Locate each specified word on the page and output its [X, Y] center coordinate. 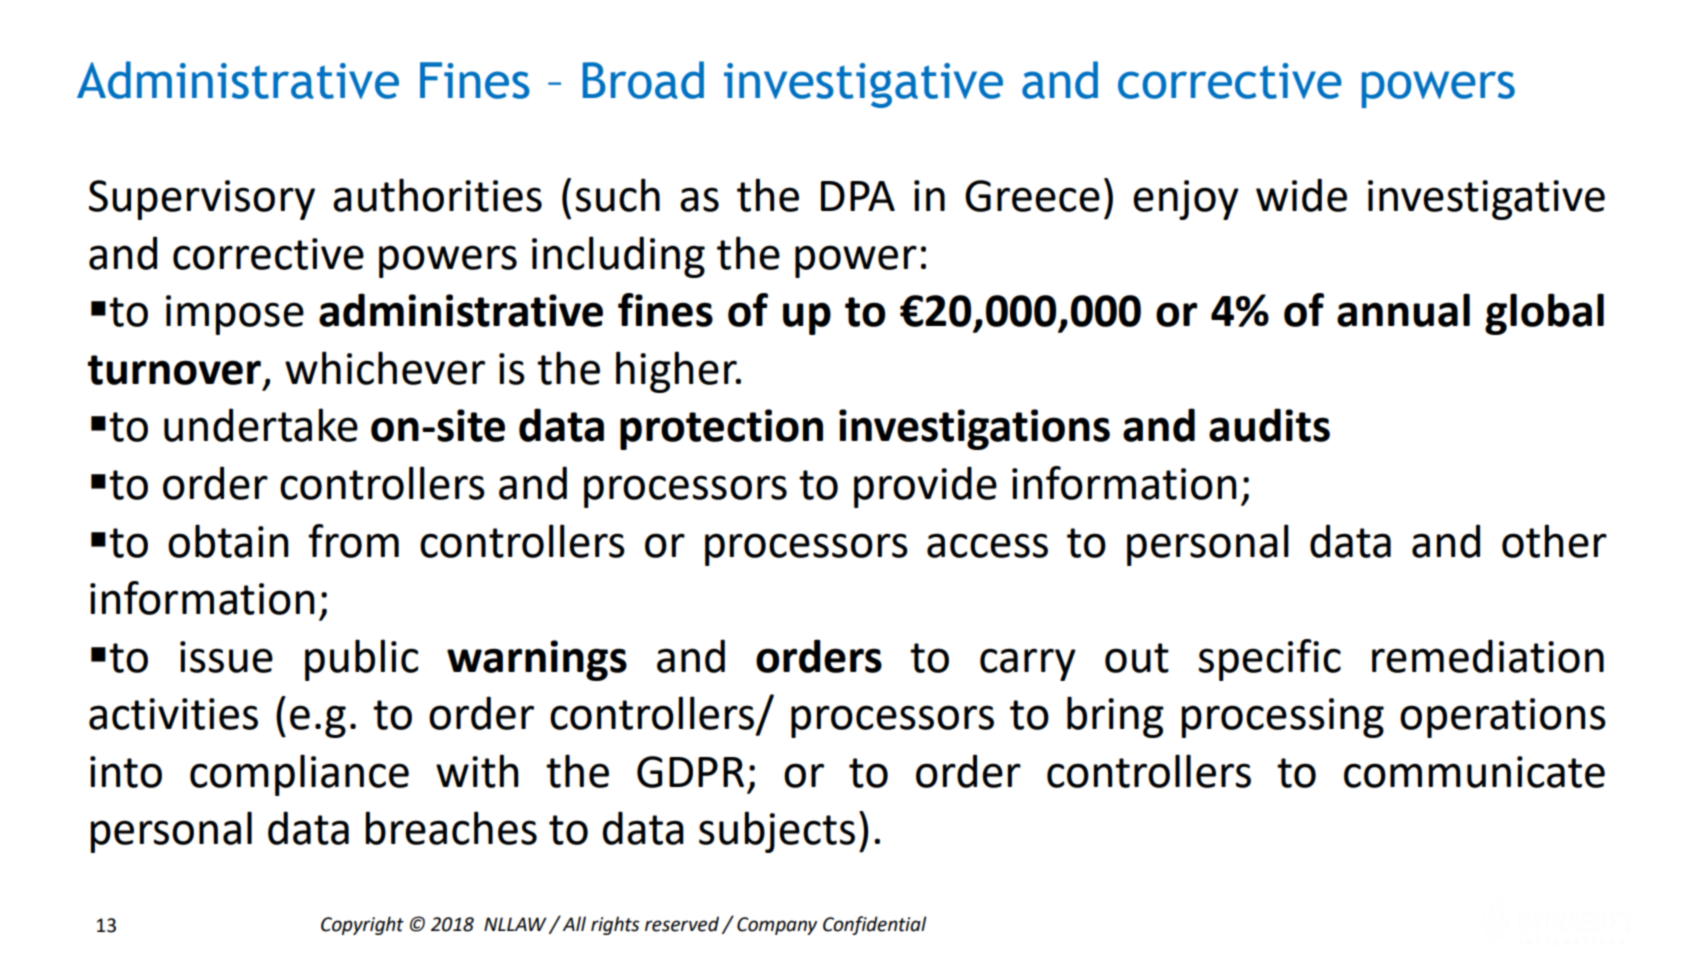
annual [1403, 310]
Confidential [874, 925]
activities [173, 714]
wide [1301, 195]
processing [1282, 718]
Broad [643, 80]
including [618, 257]
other [1554, 541]
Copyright [362, 925]
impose [235, 315]
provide [925, 487]
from [353, 541]
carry [1028, 664]
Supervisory [202, 200]
